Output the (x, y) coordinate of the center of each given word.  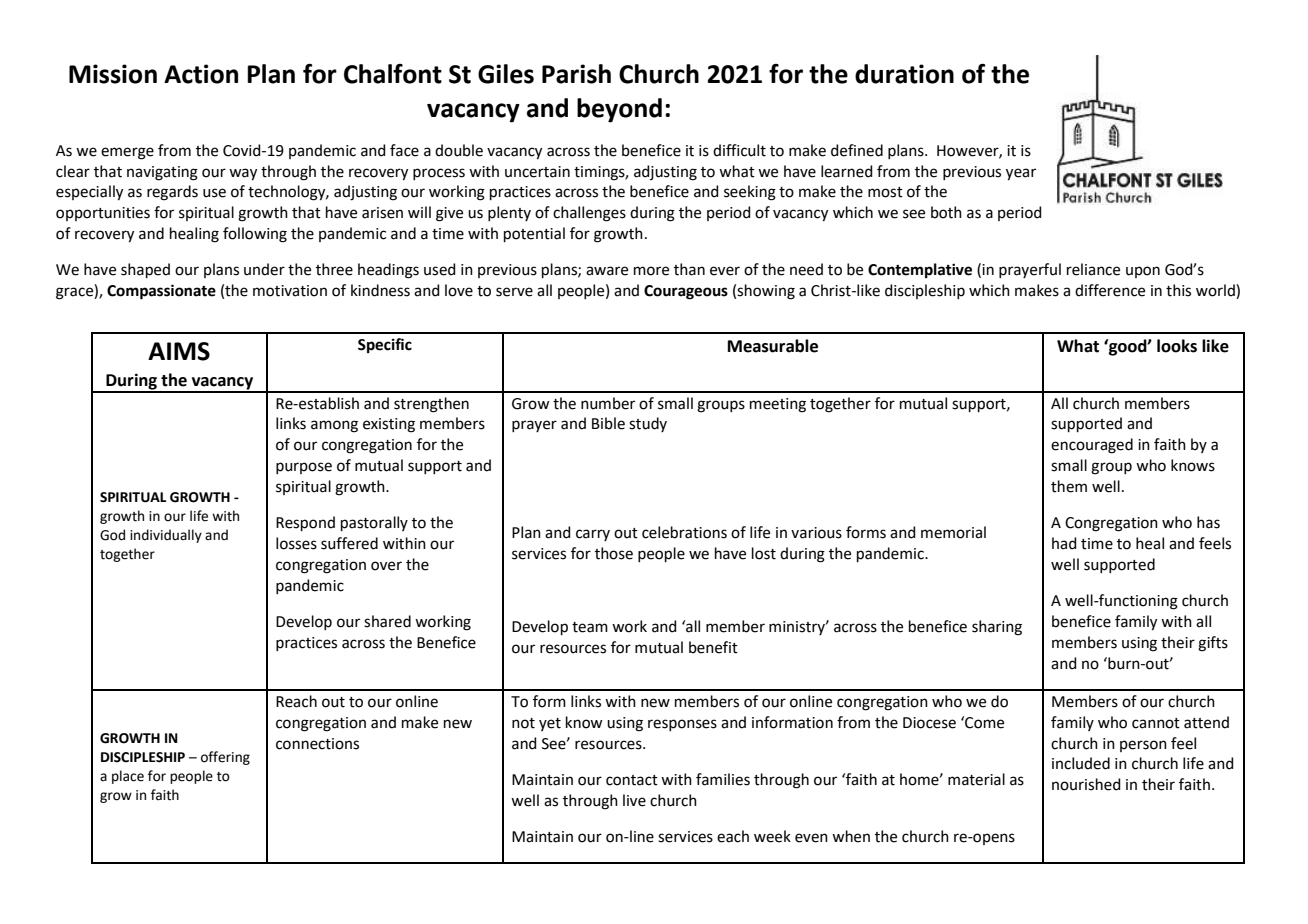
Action (201, 74)
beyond (619, 110)
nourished (1086, 784)
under (264, 269)
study (648, 424)
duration (904, 74)
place (128, 777)
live (634, 800)
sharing (997, 628)
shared (387, 621)
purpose (304, 468)
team (590, 627)
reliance (1093, 269)
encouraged (1092, 446)
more (651, 271)
